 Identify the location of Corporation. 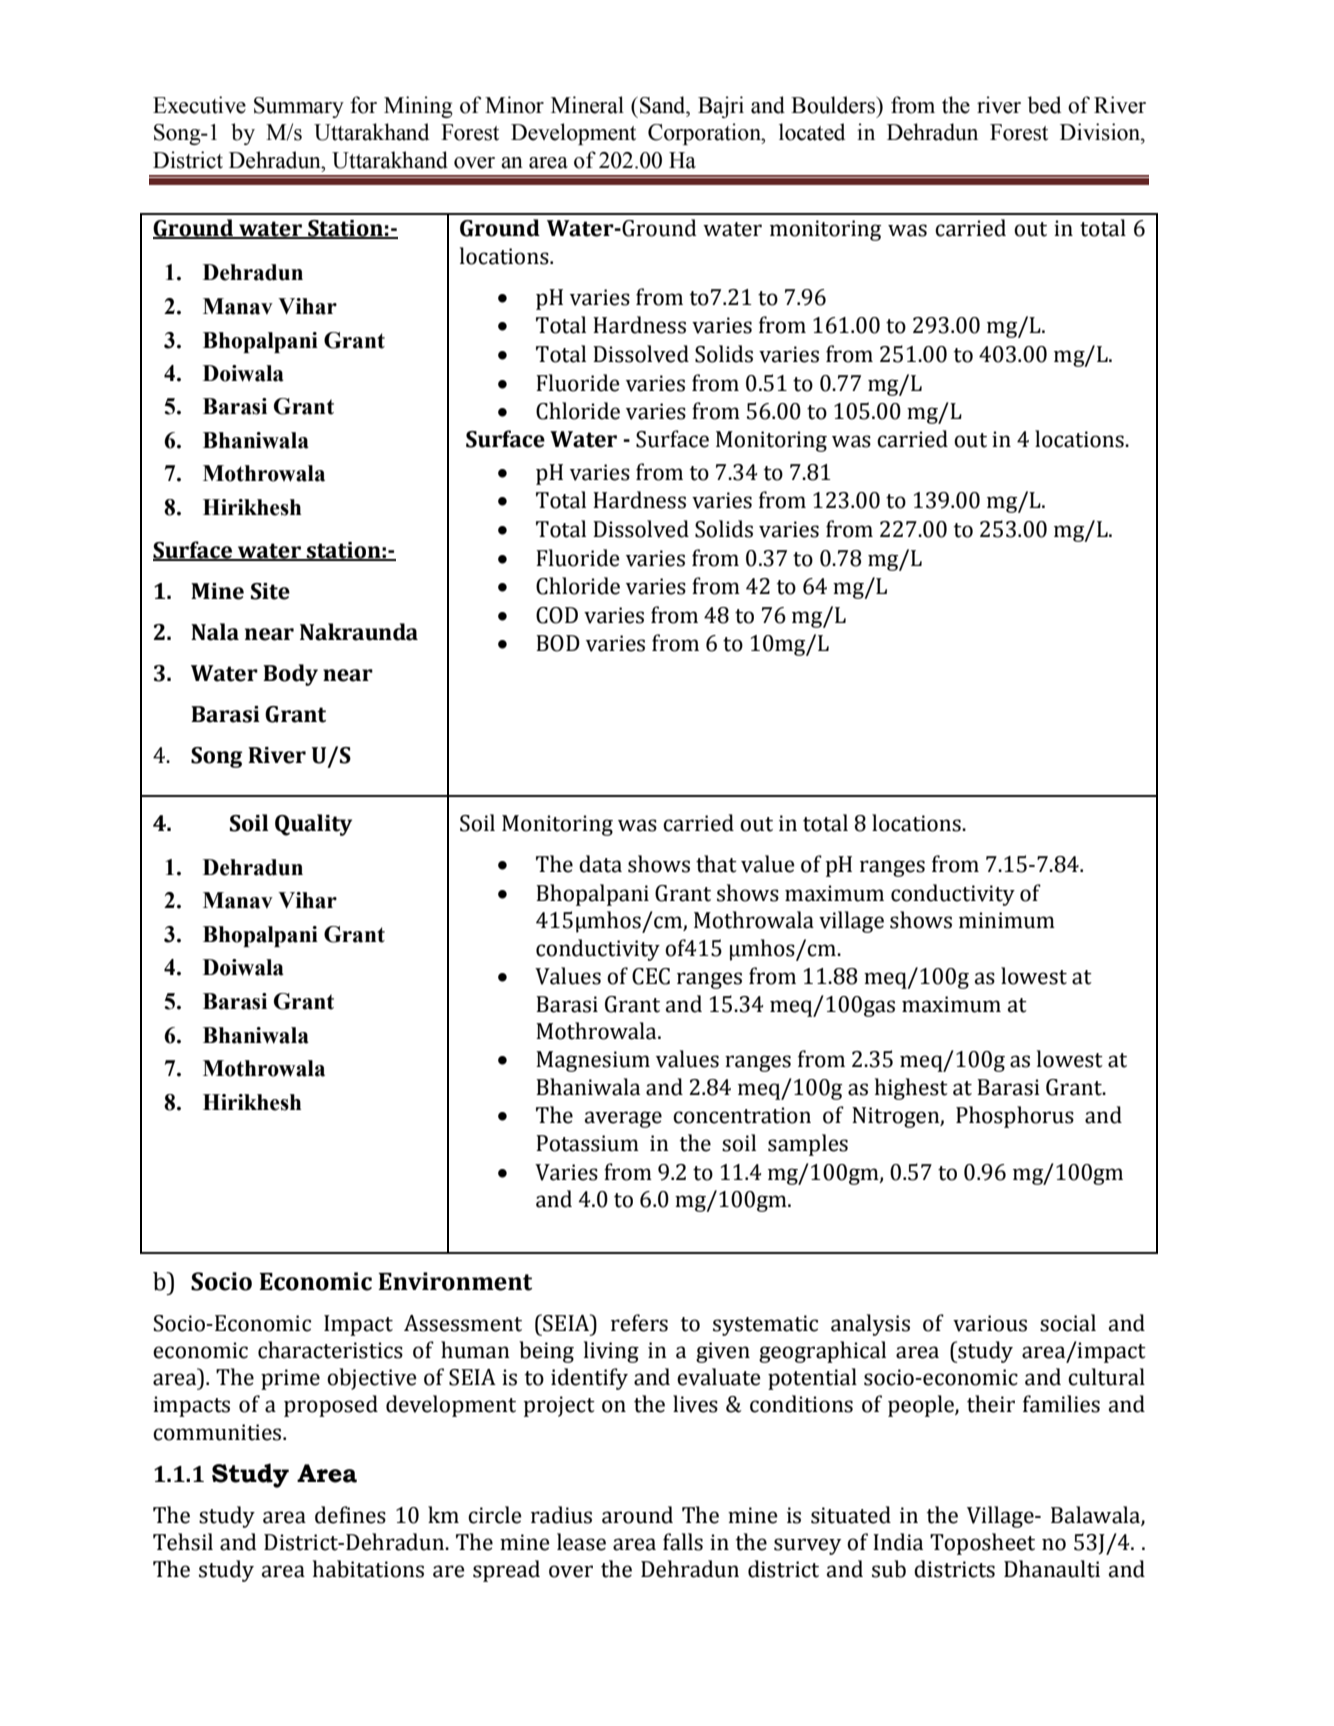
(705, 134).
